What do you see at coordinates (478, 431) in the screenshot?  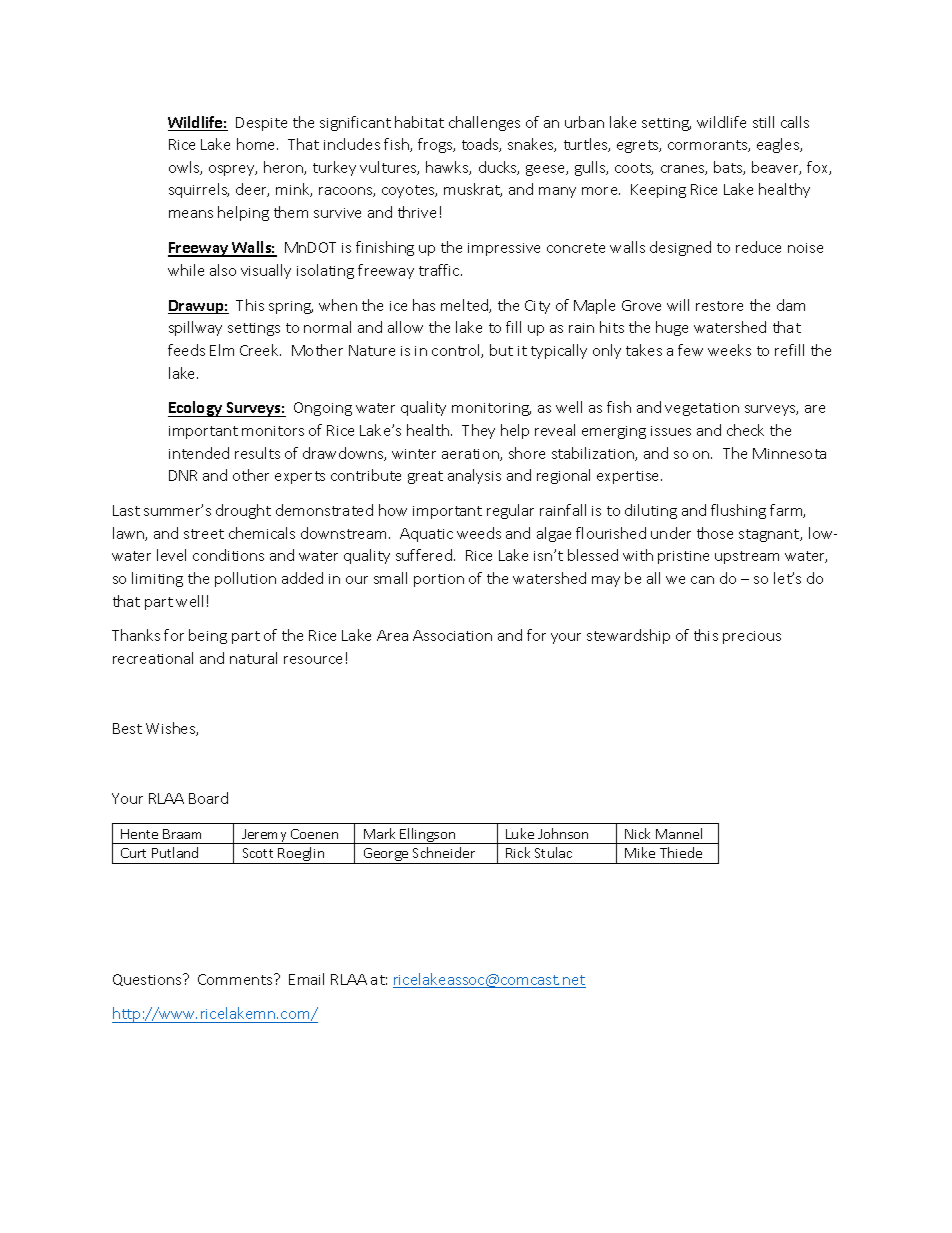 I see `They` at bounding box center [478, 431].
